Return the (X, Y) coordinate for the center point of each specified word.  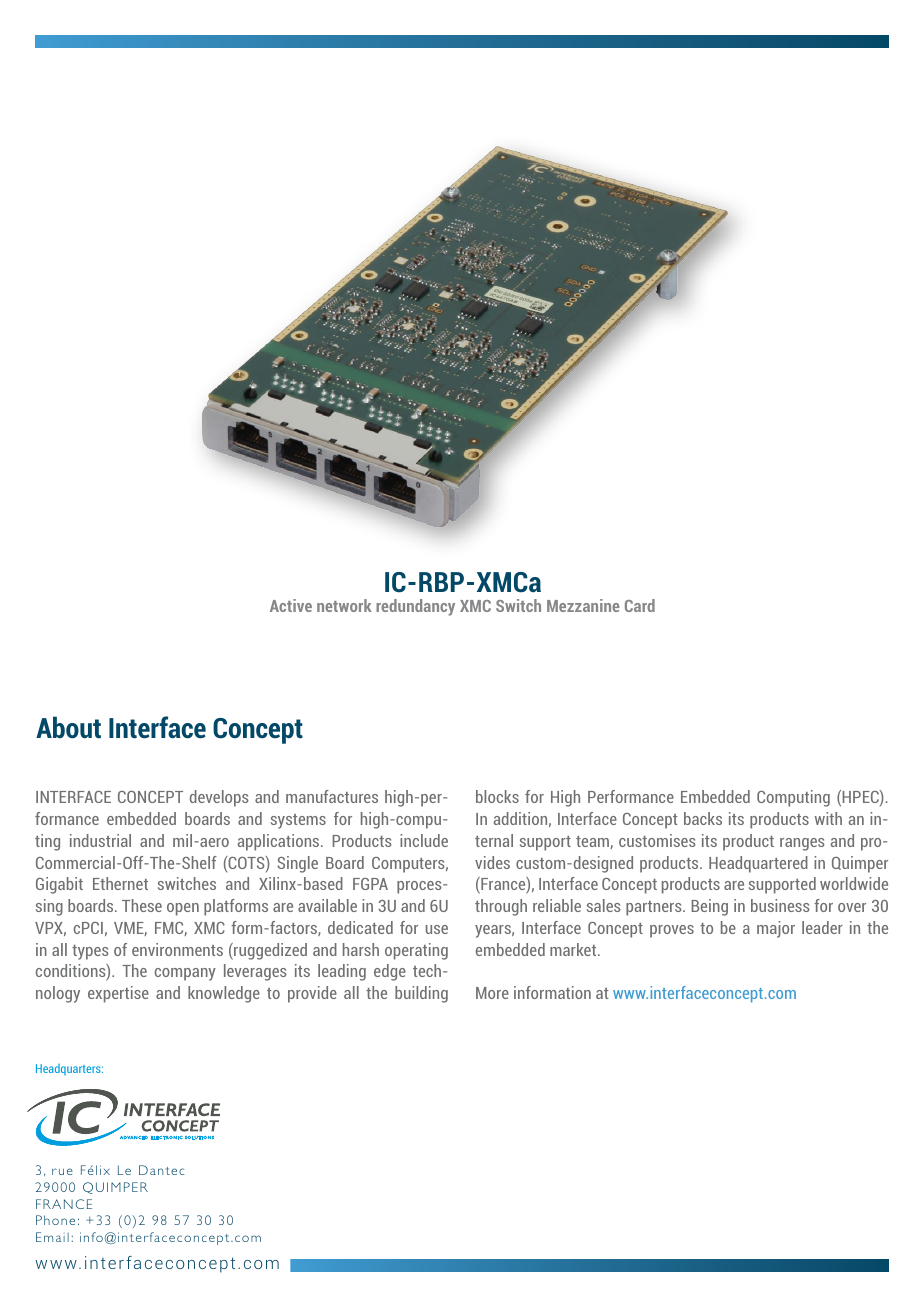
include (424, 840)
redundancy (415, 607)
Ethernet (120, 883)
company (185, 974)
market (574, 949)
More (492, 993)
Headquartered (758, 864)
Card (640, 605)
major (776, 929)
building (421, 994)
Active (291, 605)
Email (52, 1237)
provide (312, 994)
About (68, 727)
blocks (497, 796)
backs (703, 818)
